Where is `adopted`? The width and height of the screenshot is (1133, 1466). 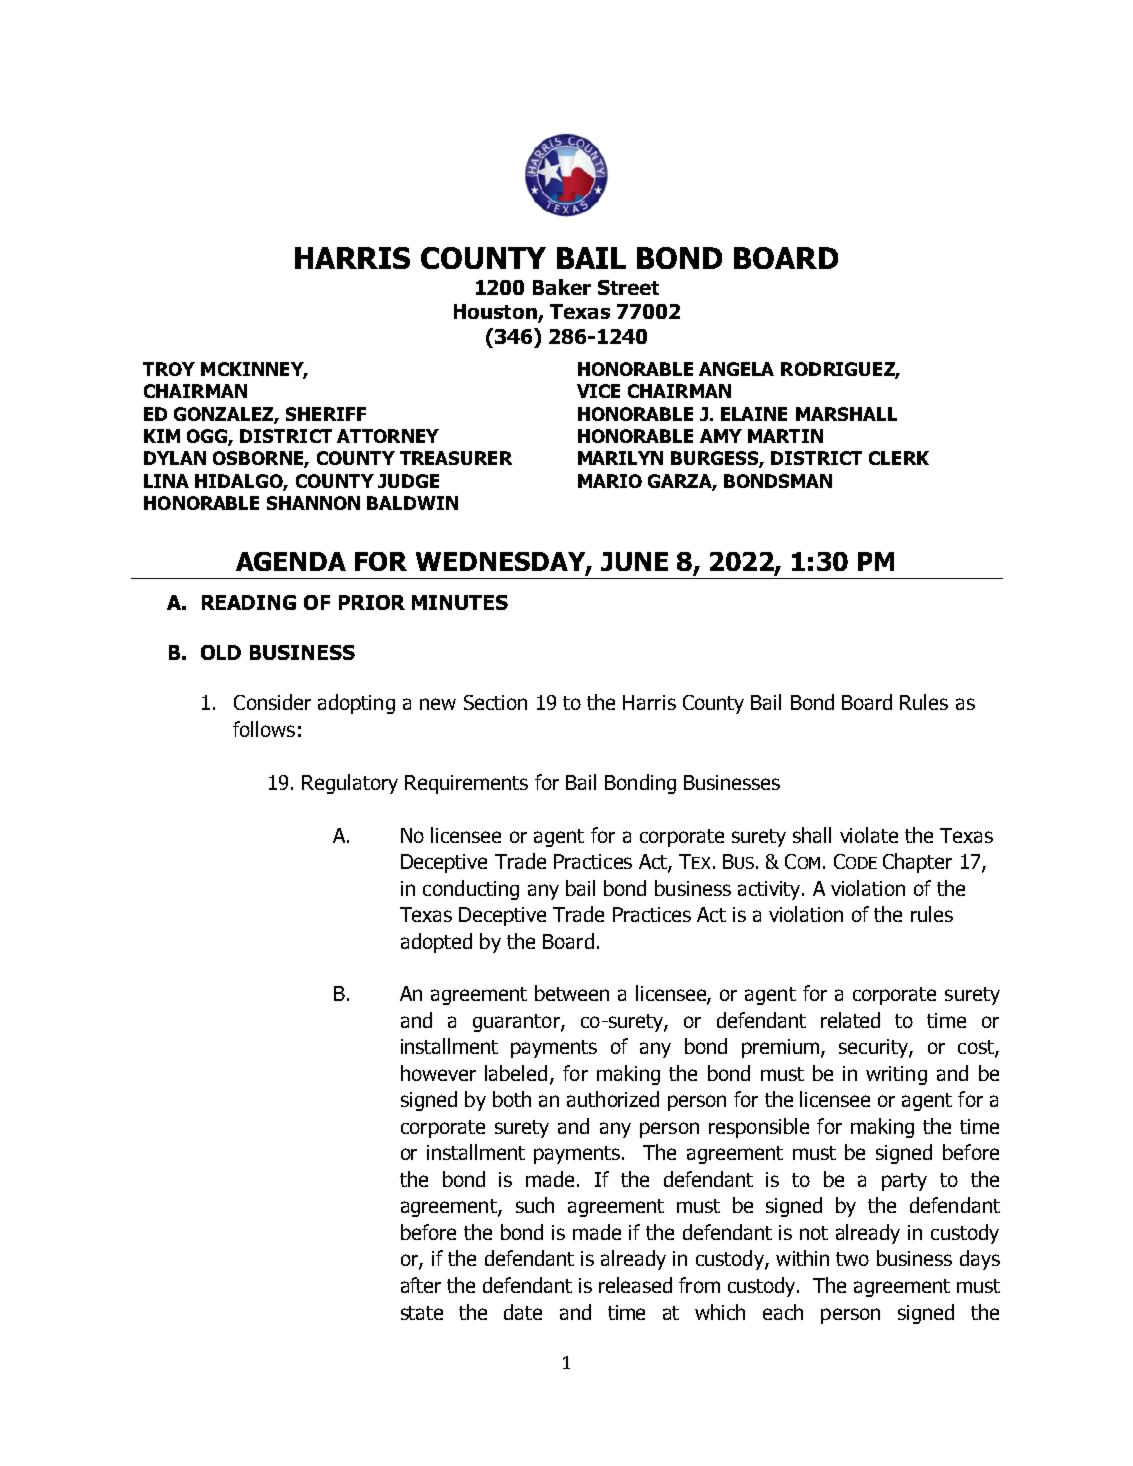 adopted is located at coordinates (436, 943).
